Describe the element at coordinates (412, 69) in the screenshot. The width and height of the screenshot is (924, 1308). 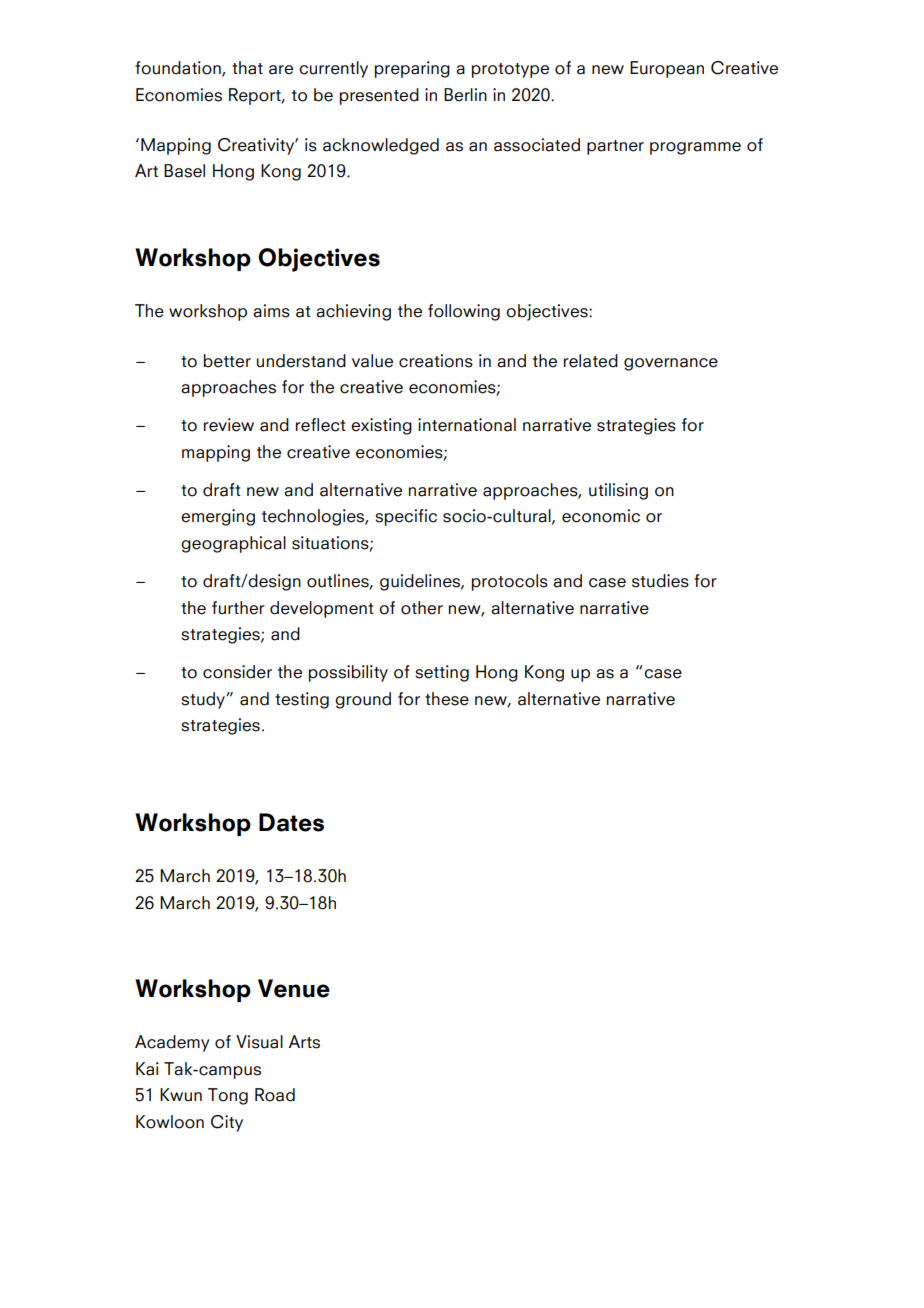
I see `preparing` at that location.
